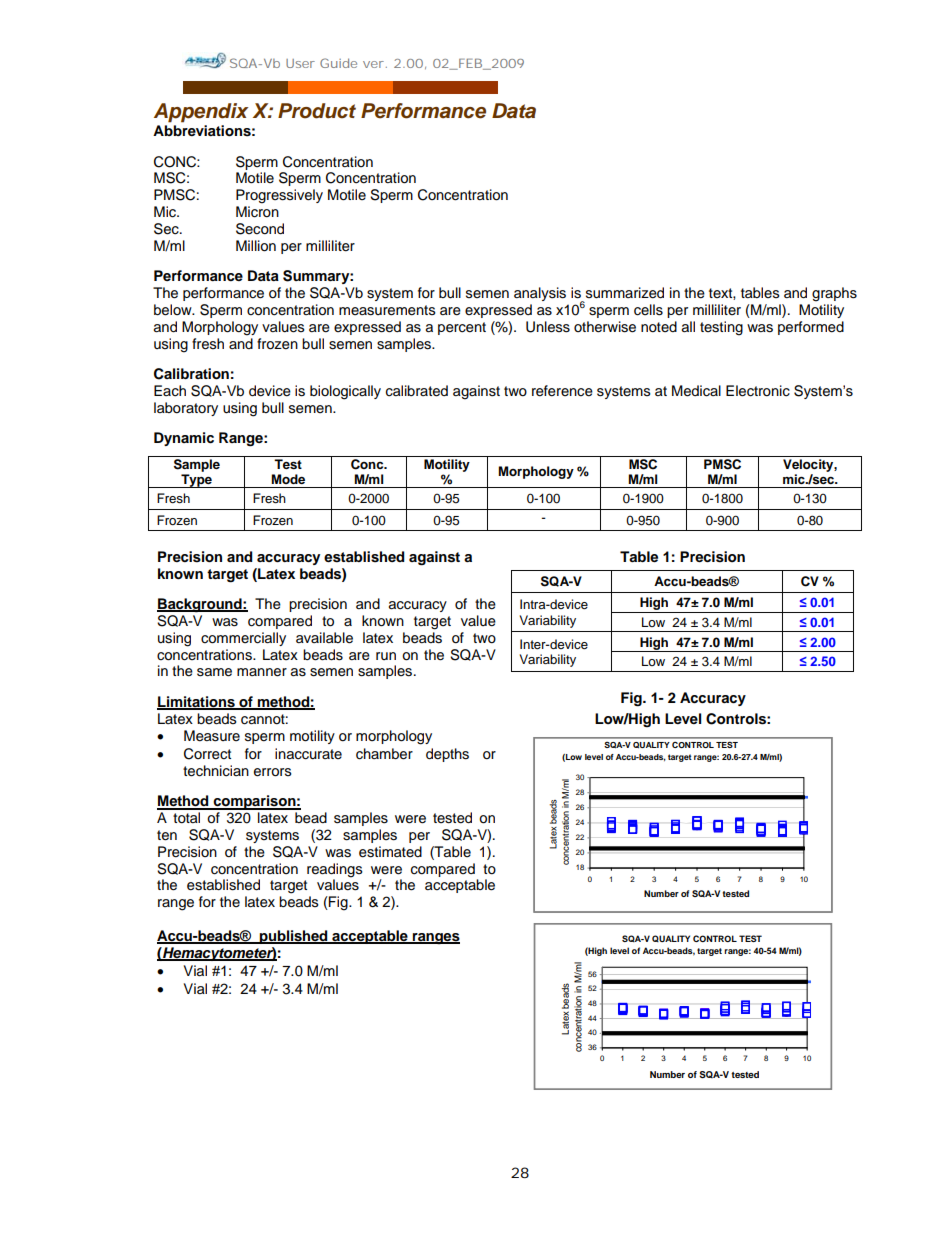 This page has height=1233, width=952. Describe the element at coordinates (834, 294) in the page. I see `graphs` at that location.
